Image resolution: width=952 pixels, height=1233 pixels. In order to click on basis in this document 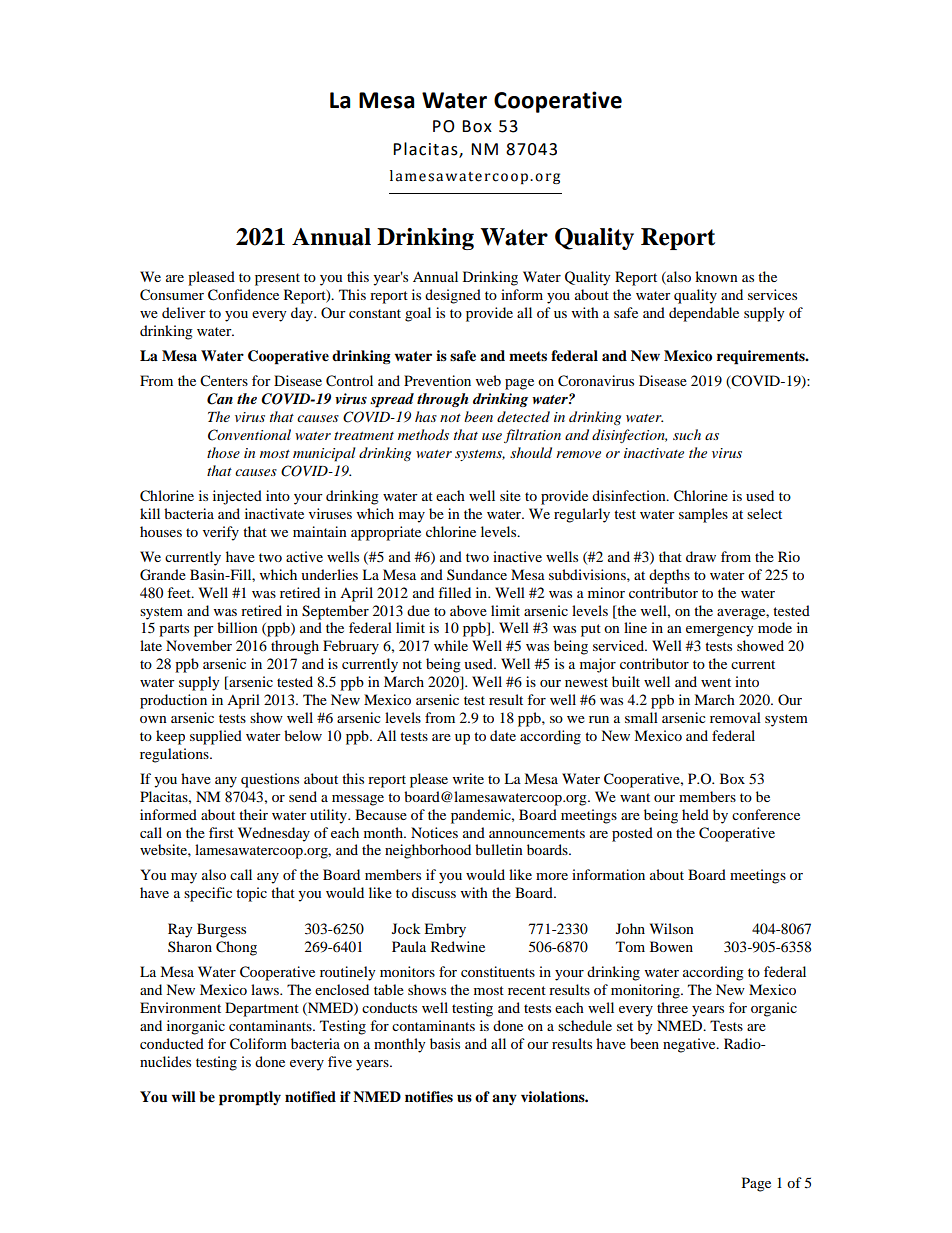, I will do `click(445, 1043)`.
